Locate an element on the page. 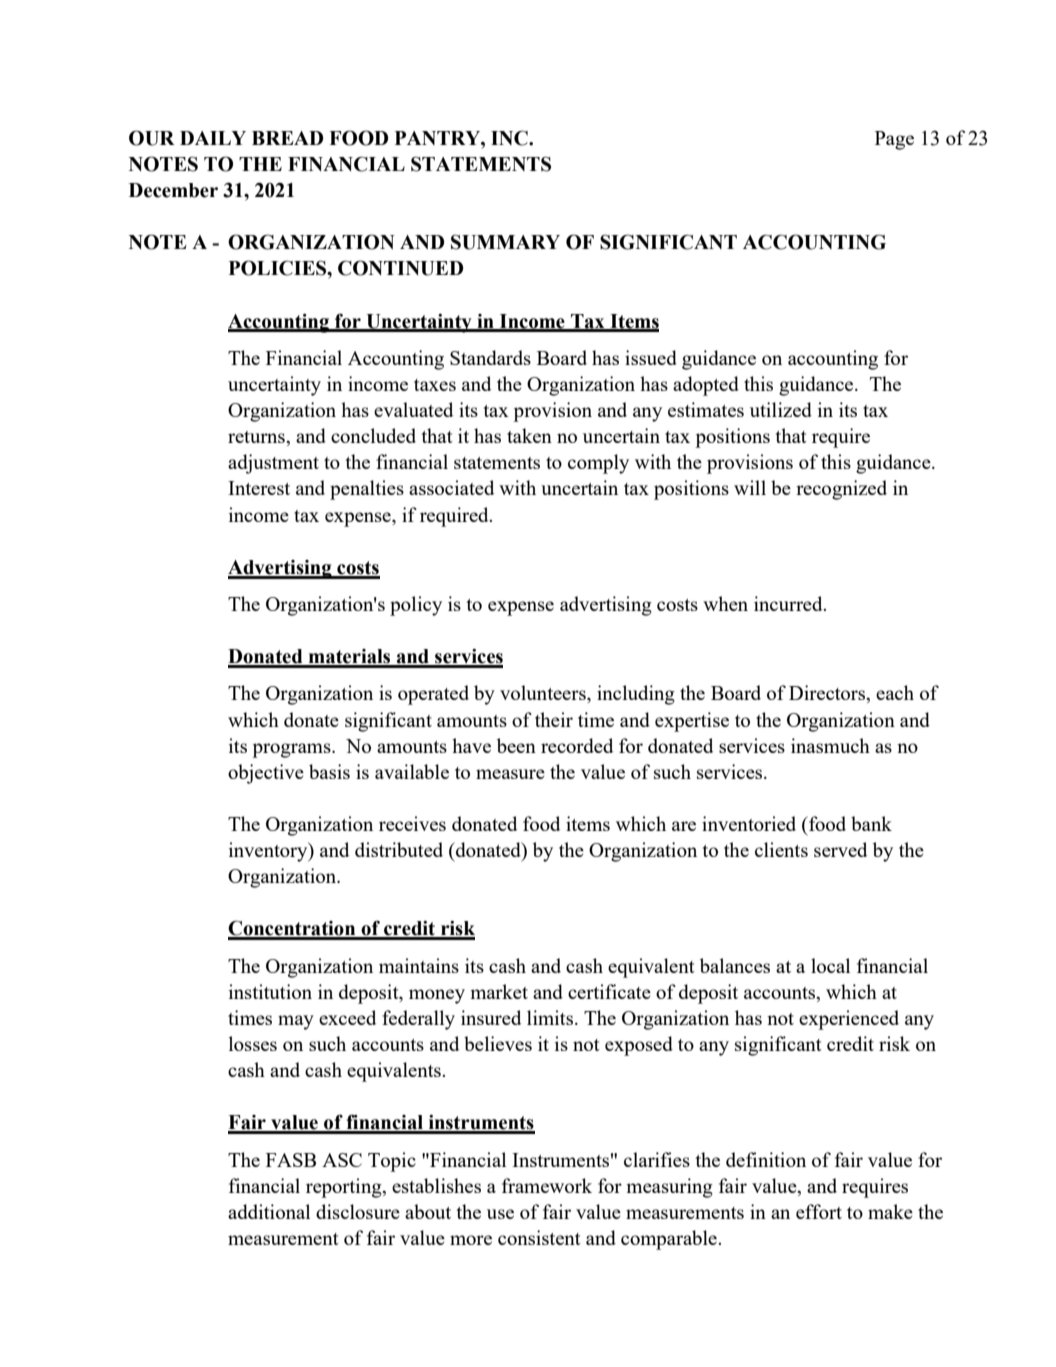 This image has width=1056, height=1367. DAILY is located at coordinates (213, 138).
